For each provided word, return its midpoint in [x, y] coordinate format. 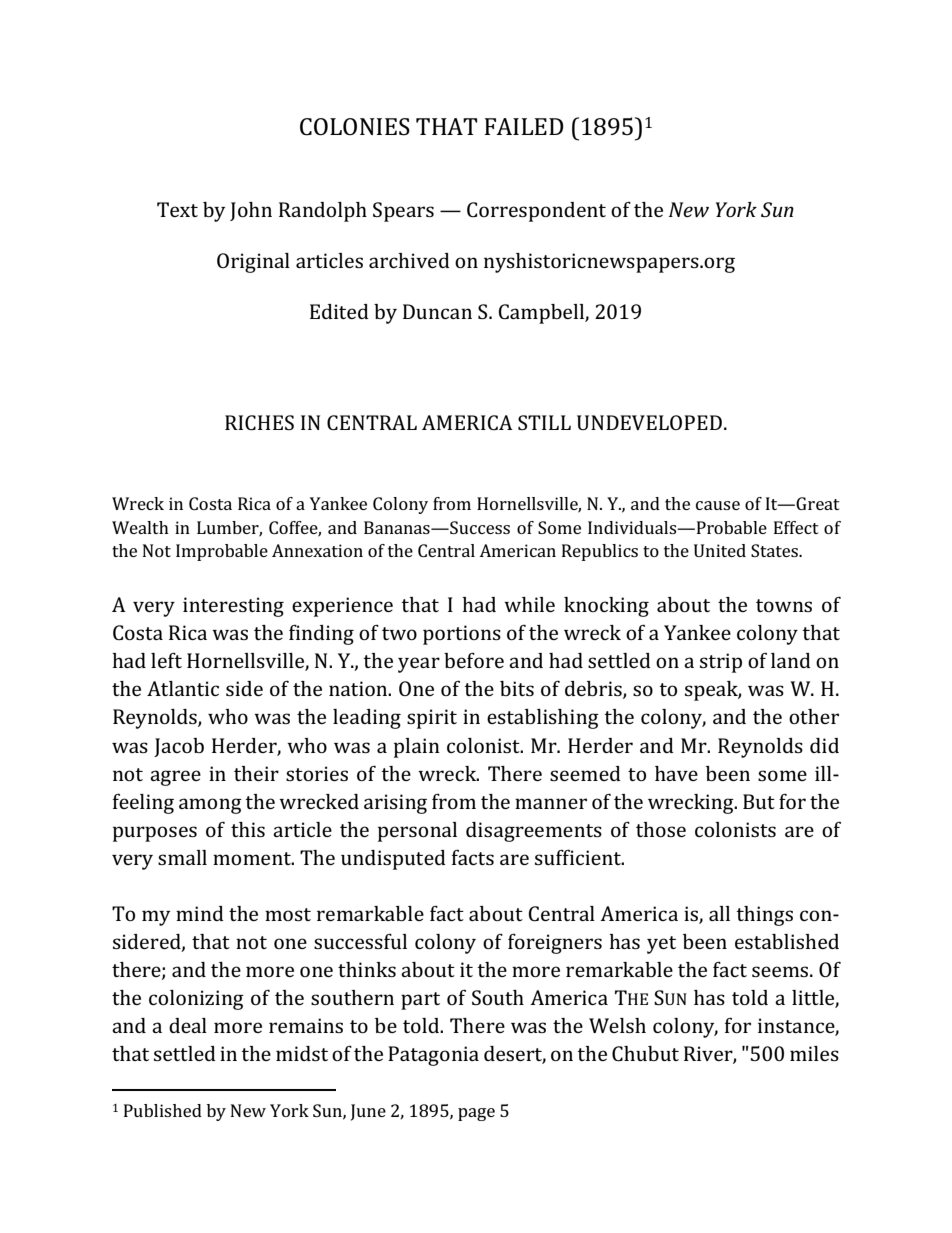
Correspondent [536, 212]
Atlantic [183, 688]
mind [200, 913]
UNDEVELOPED [649, 422]
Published [163, 1110]
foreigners [555, 944]
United [720, 550]
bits [517, 688]
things [764, 916]
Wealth [140, 527]
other [814, 716]
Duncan [437, 311]
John [251, 211]
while [529, 604]
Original [253, 263]
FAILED [524, 126]
